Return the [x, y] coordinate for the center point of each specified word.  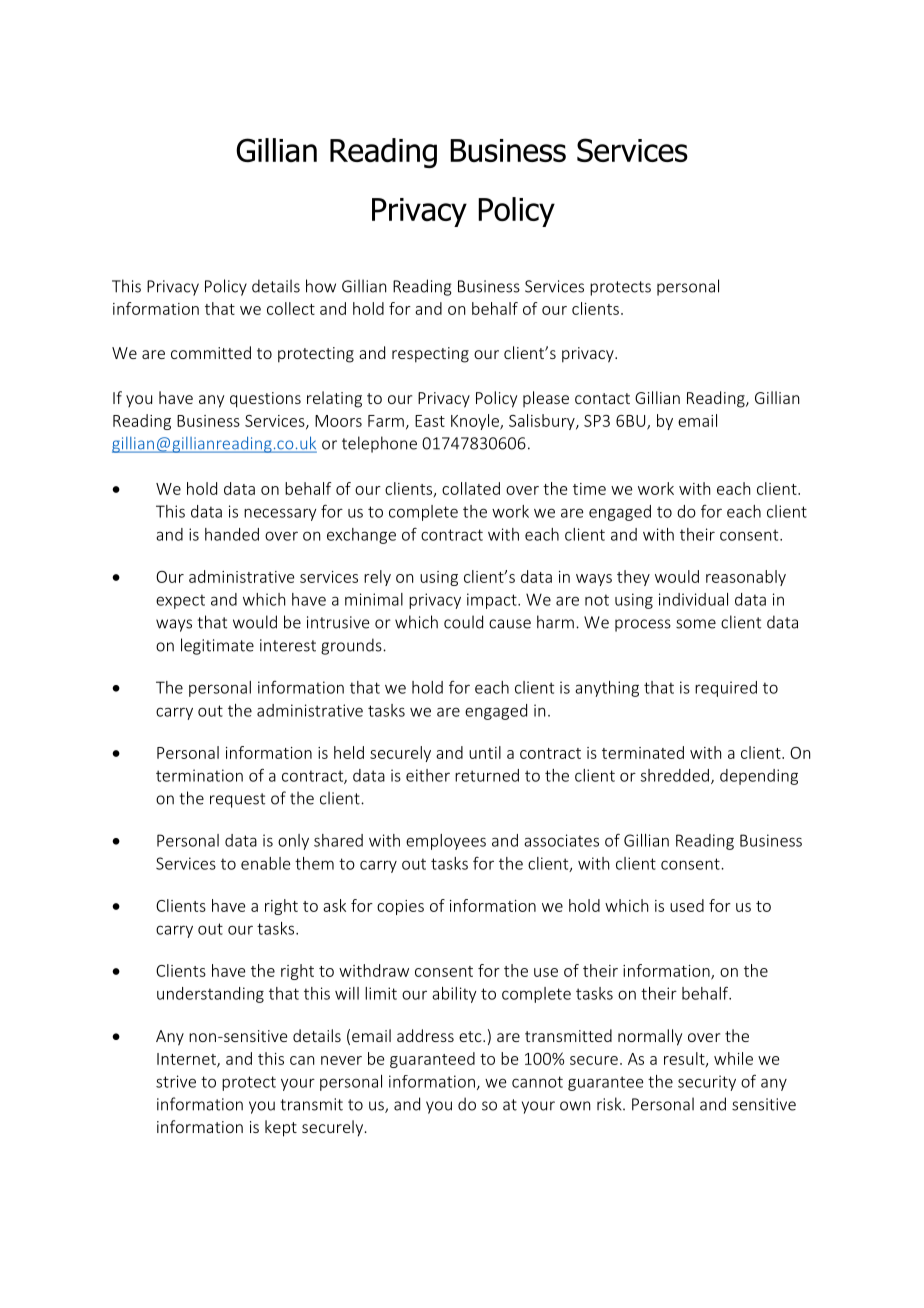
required [726, 689]
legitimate [217, 646]
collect [291, 308]
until [485, 752]
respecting [430, 355]
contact [602, 398]
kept [281, 1128]
